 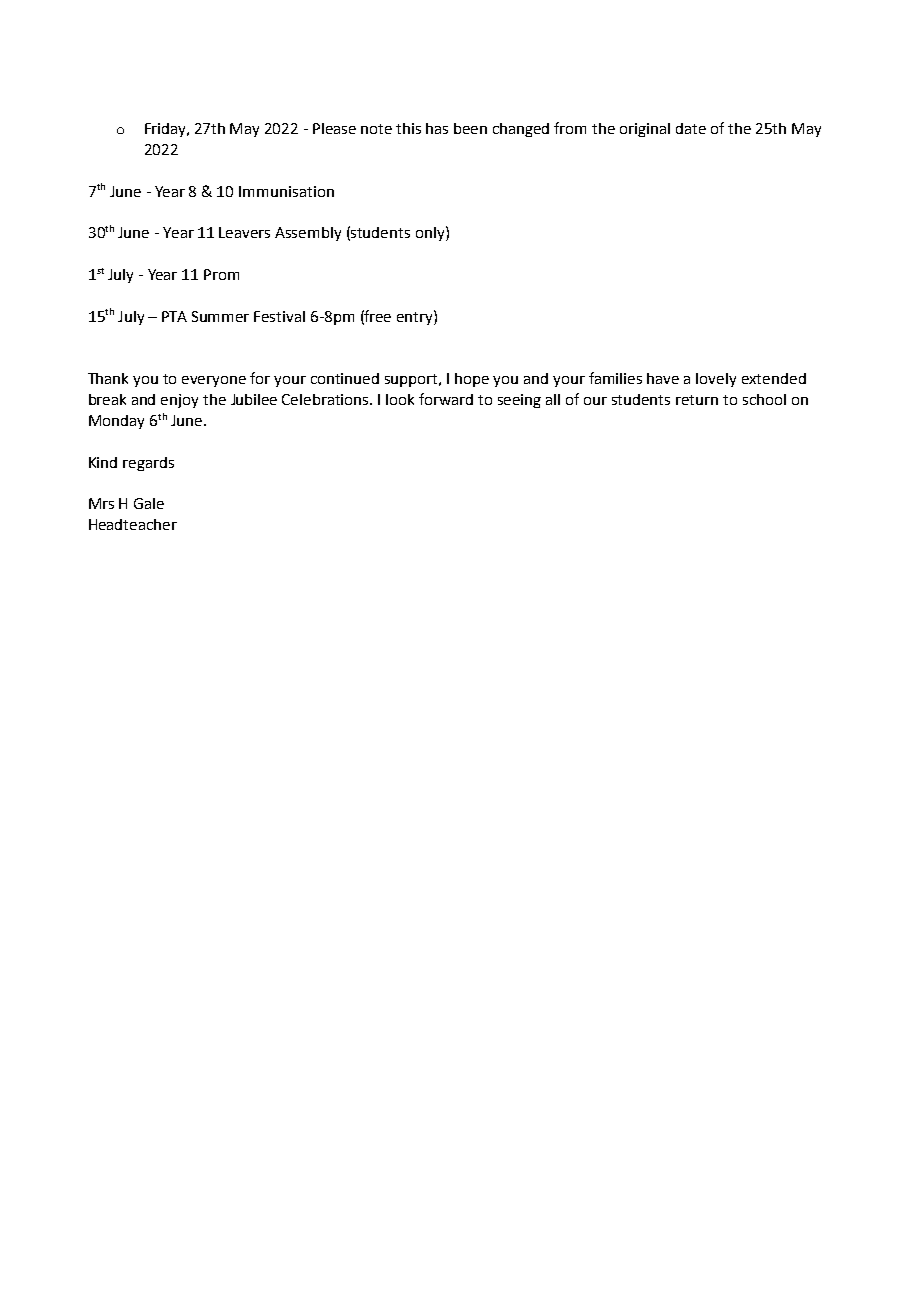 What do you see at coordinates (214, 381) in the document?
I see `everyone` at bounding box center [214, 381].
